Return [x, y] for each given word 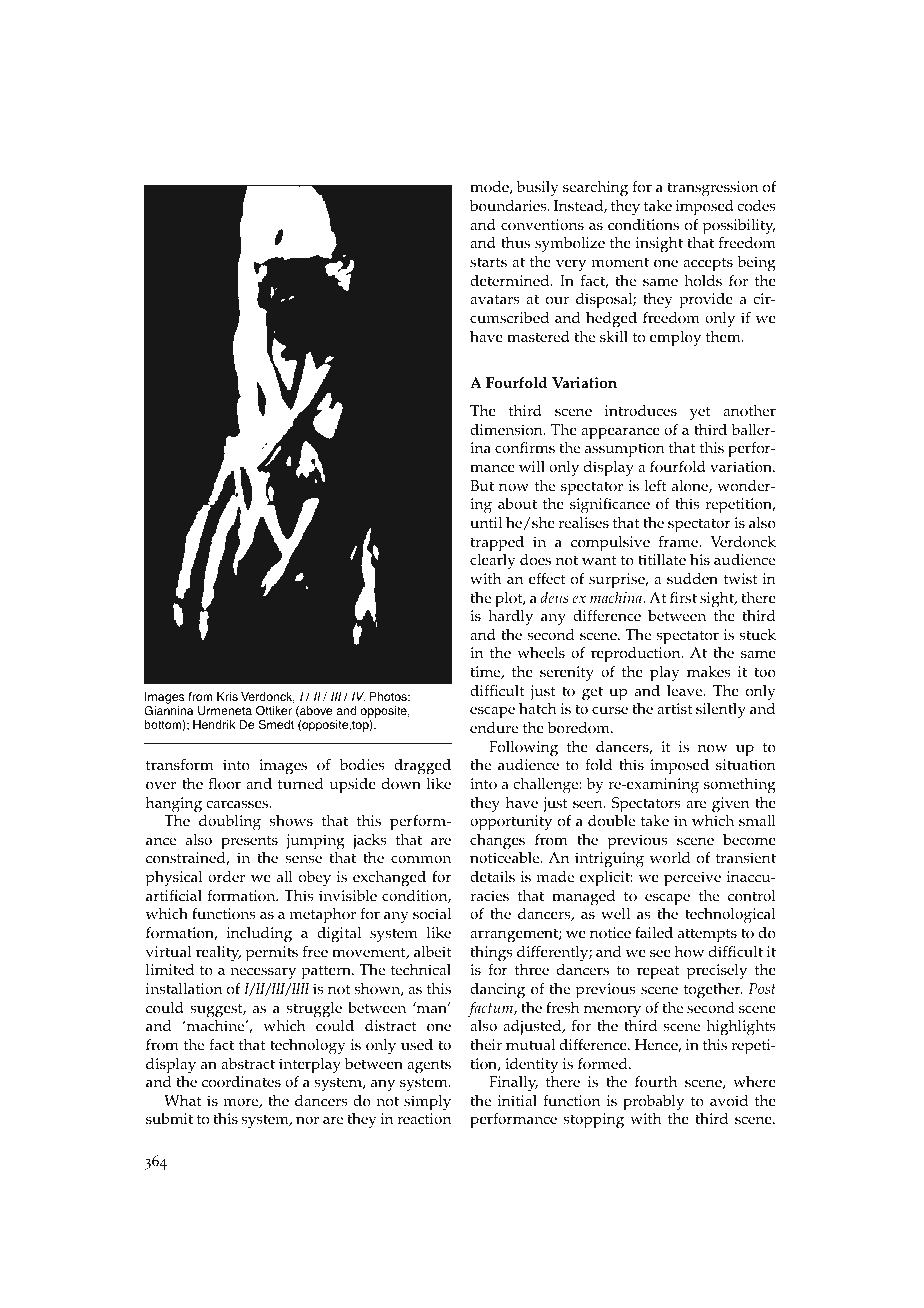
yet [700, 413]
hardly [510, 618]
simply [427, 1103]
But [482, 485]
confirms [525, 448]
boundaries [509, 206]
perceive [692, 879]
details [492, 877]
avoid [729, 1101]
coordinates [241, 1082]
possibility [739, 228]
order [226, 877]
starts [488, 262]
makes [709, 672]
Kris [227, 696]
